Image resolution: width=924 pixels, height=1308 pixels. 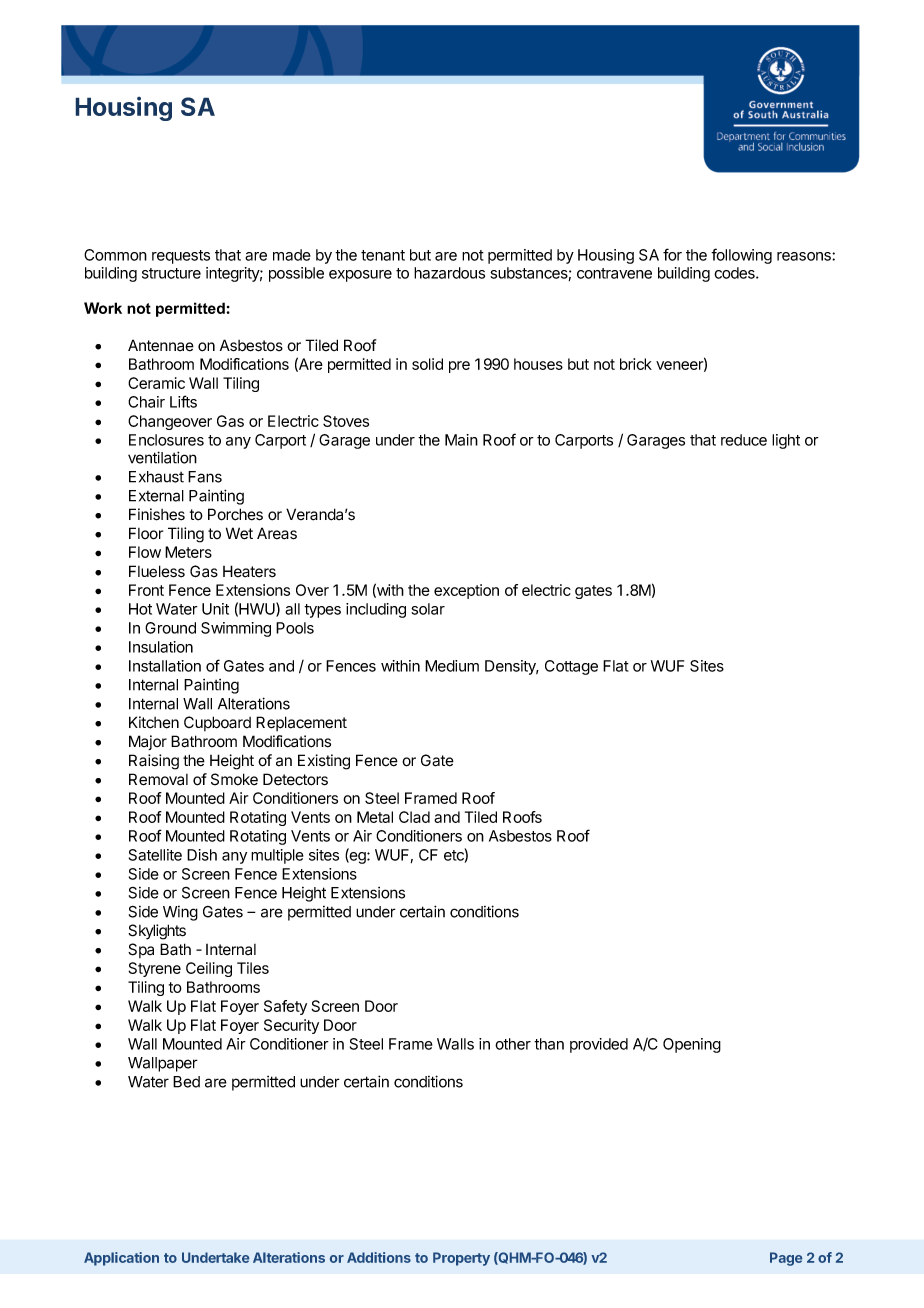 What do you see at coordinates (202, 855) in the document?
I see `Dish` at bounding box center [202, 855].
